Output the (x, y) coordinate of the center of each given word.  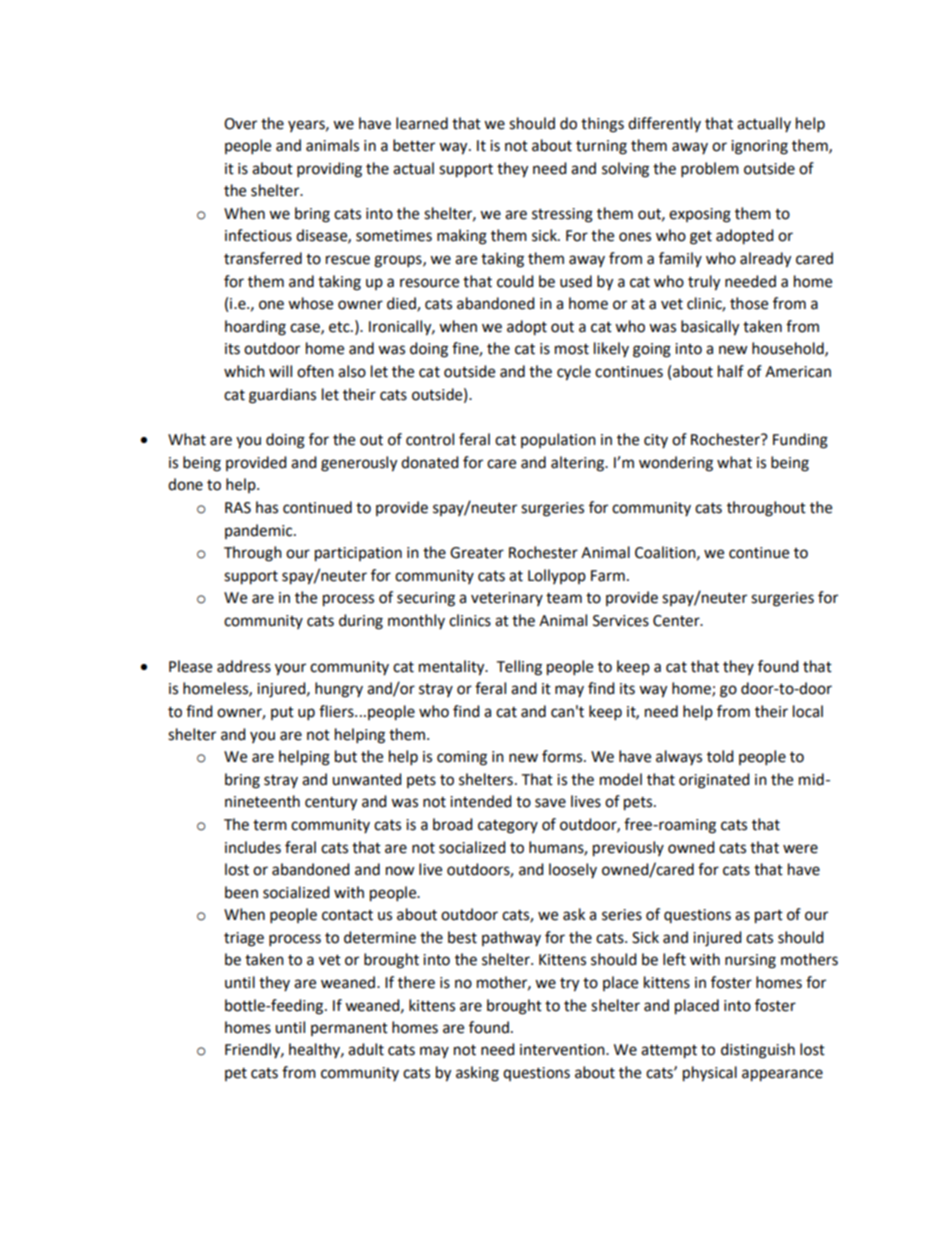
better (414, 145)
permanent (349, 1029)
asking (477, 1074)
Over (240, 124)
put (282, 713)
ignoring (759, 147)
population (558, 440)
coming (462, 758)
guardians (282, 396)
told (720, 756)
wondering (676, 464)
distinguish (758, 1051)
